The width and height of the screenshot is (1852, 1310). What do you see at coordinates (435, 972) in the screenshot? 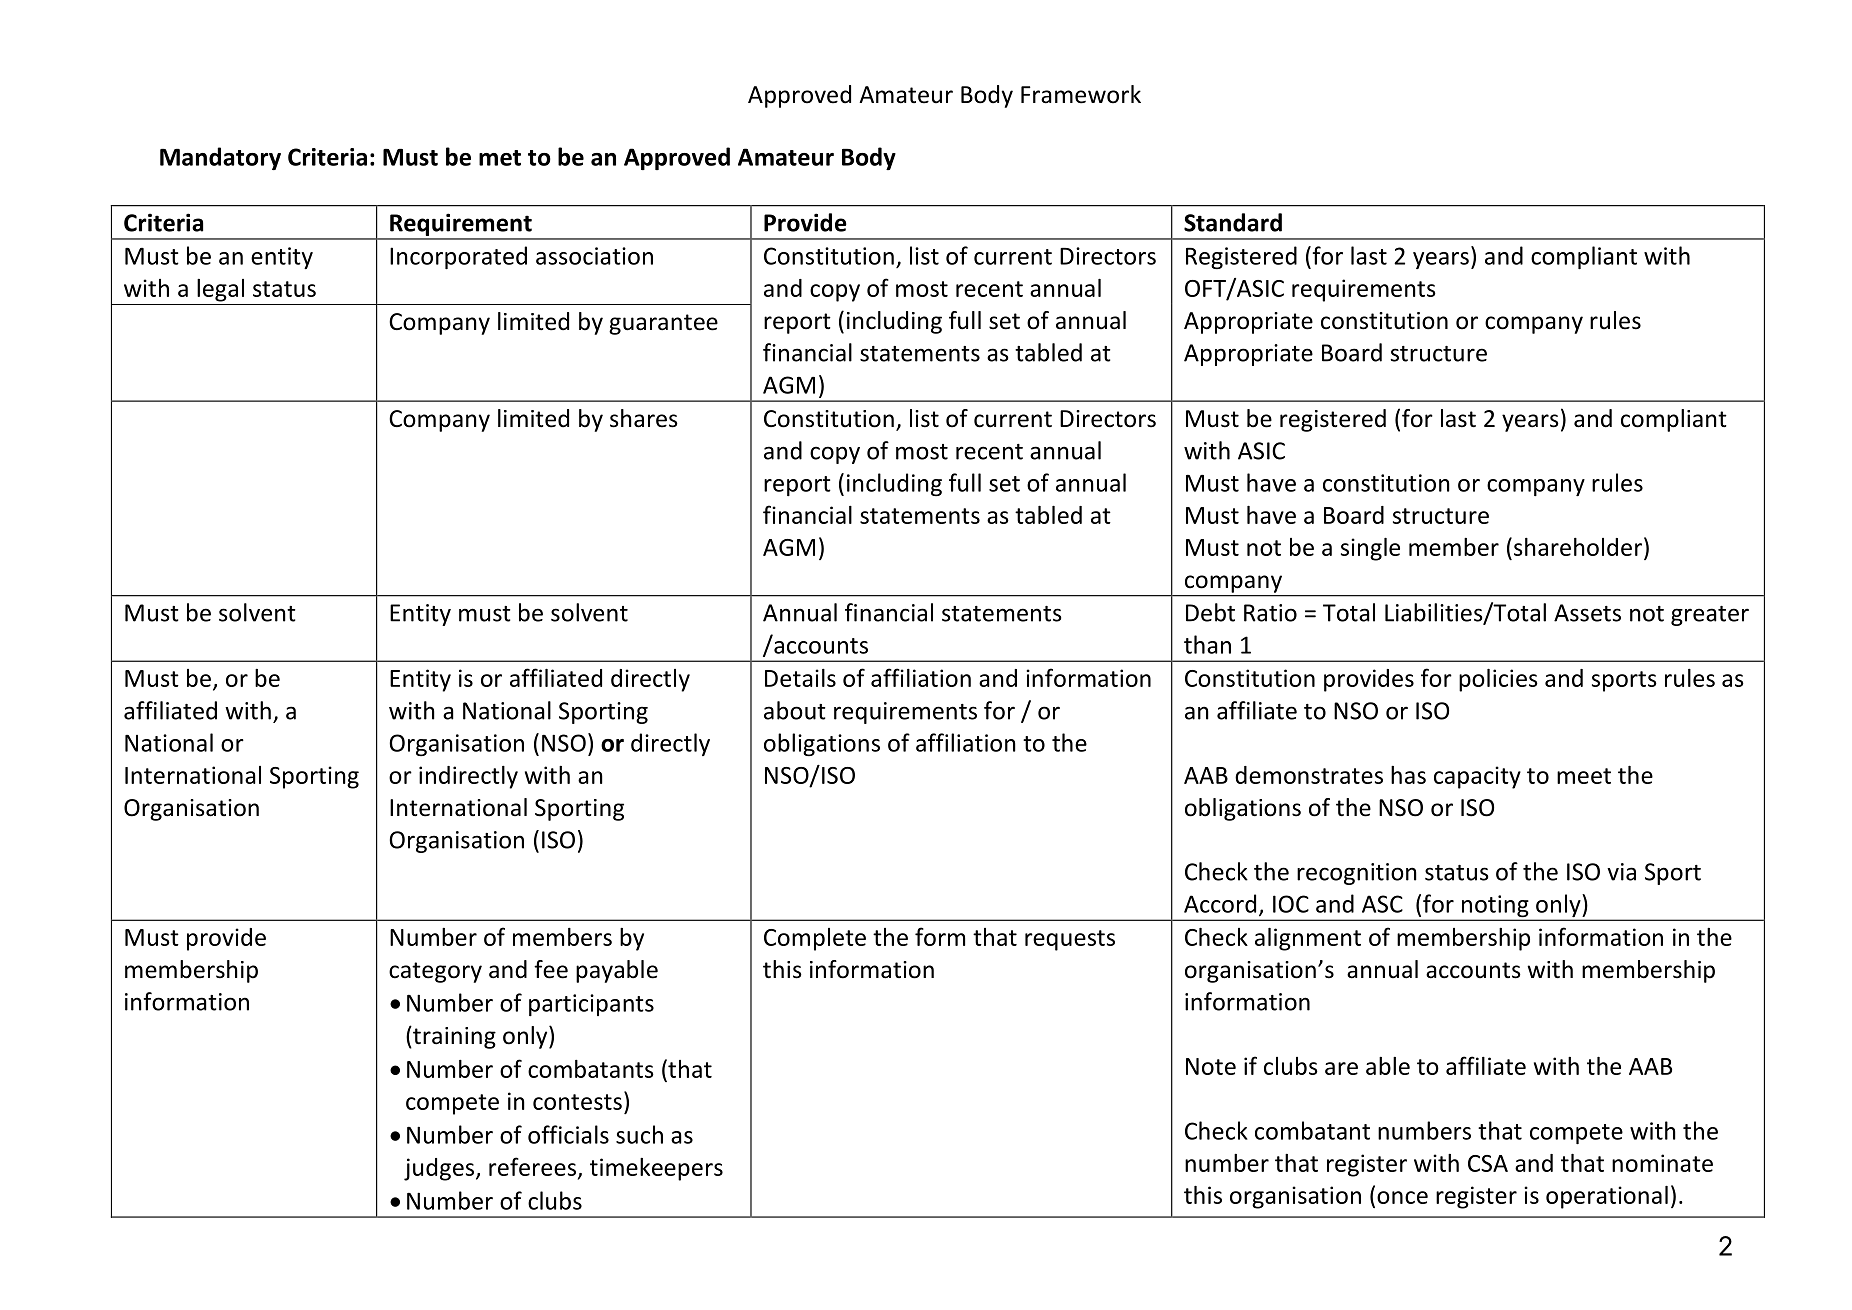
I see `category` at bounding box center [435, 972].
